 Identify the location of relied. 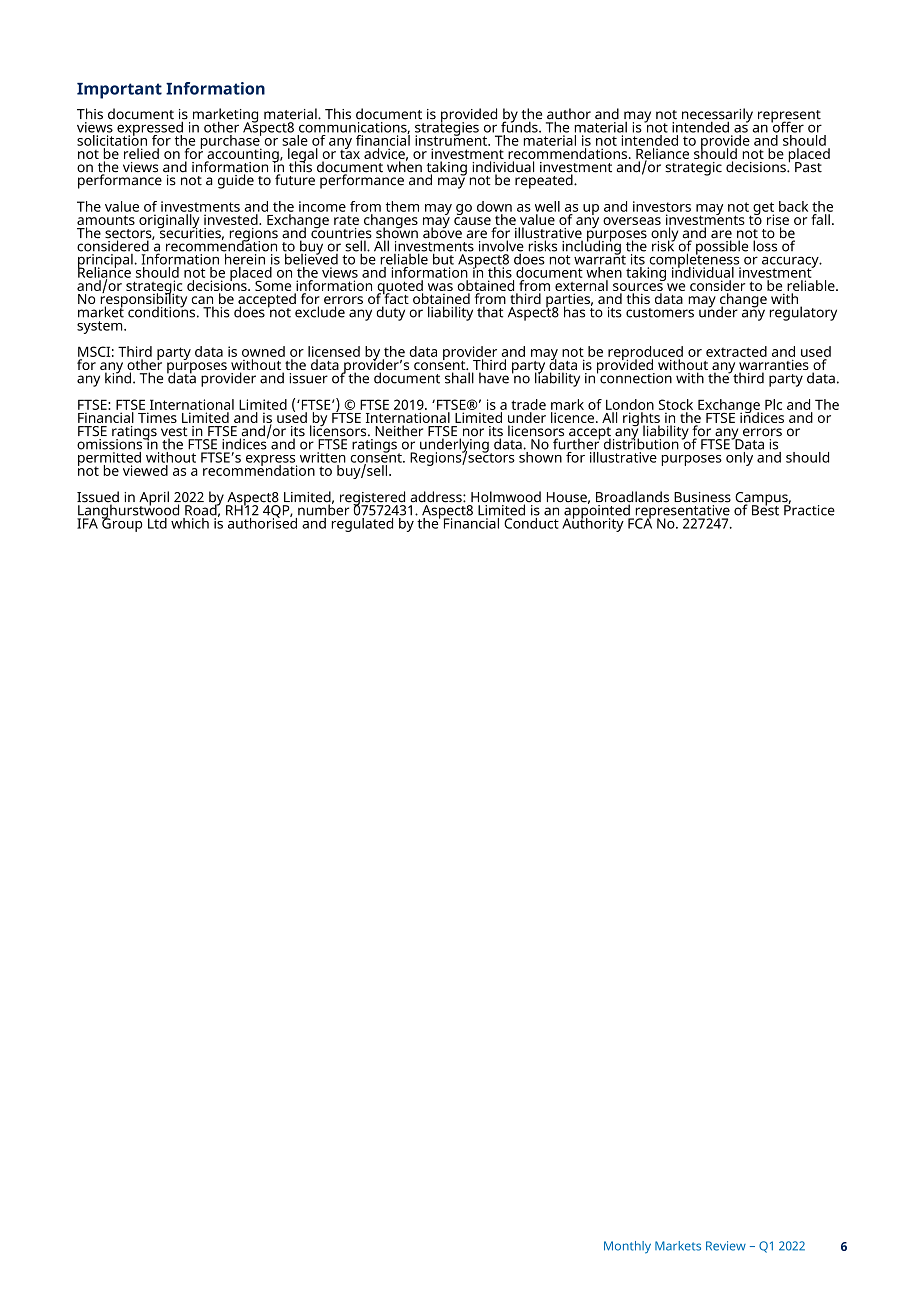
(141, 153).
